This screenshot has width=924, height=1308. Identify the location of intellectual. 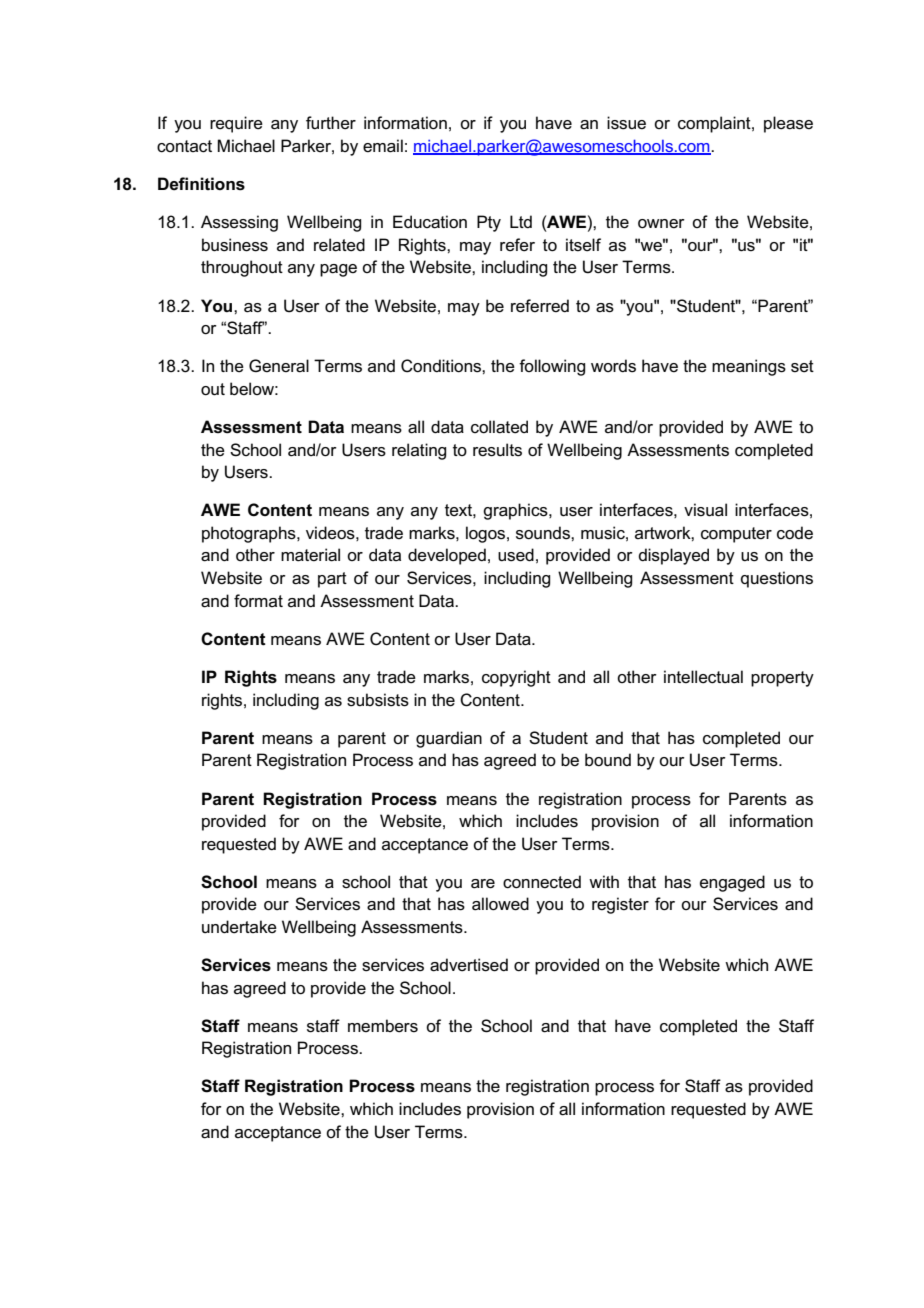
(703, 677).
